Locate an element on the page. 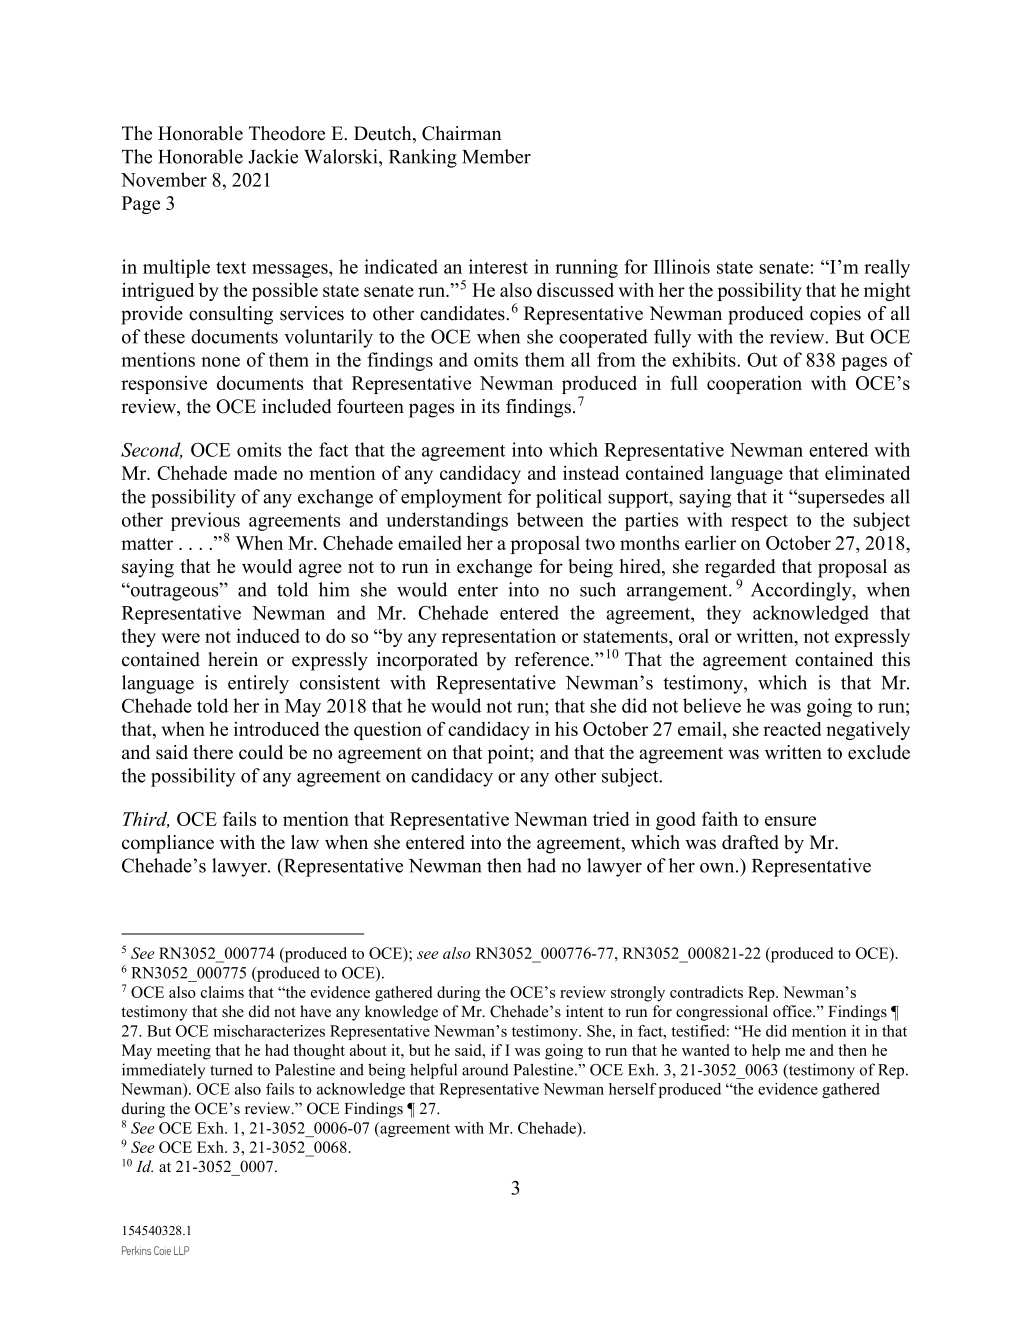 Image resolution: width=1032 pixels, height=1335 pixels. ensure is located at coordinates (790, 821).
